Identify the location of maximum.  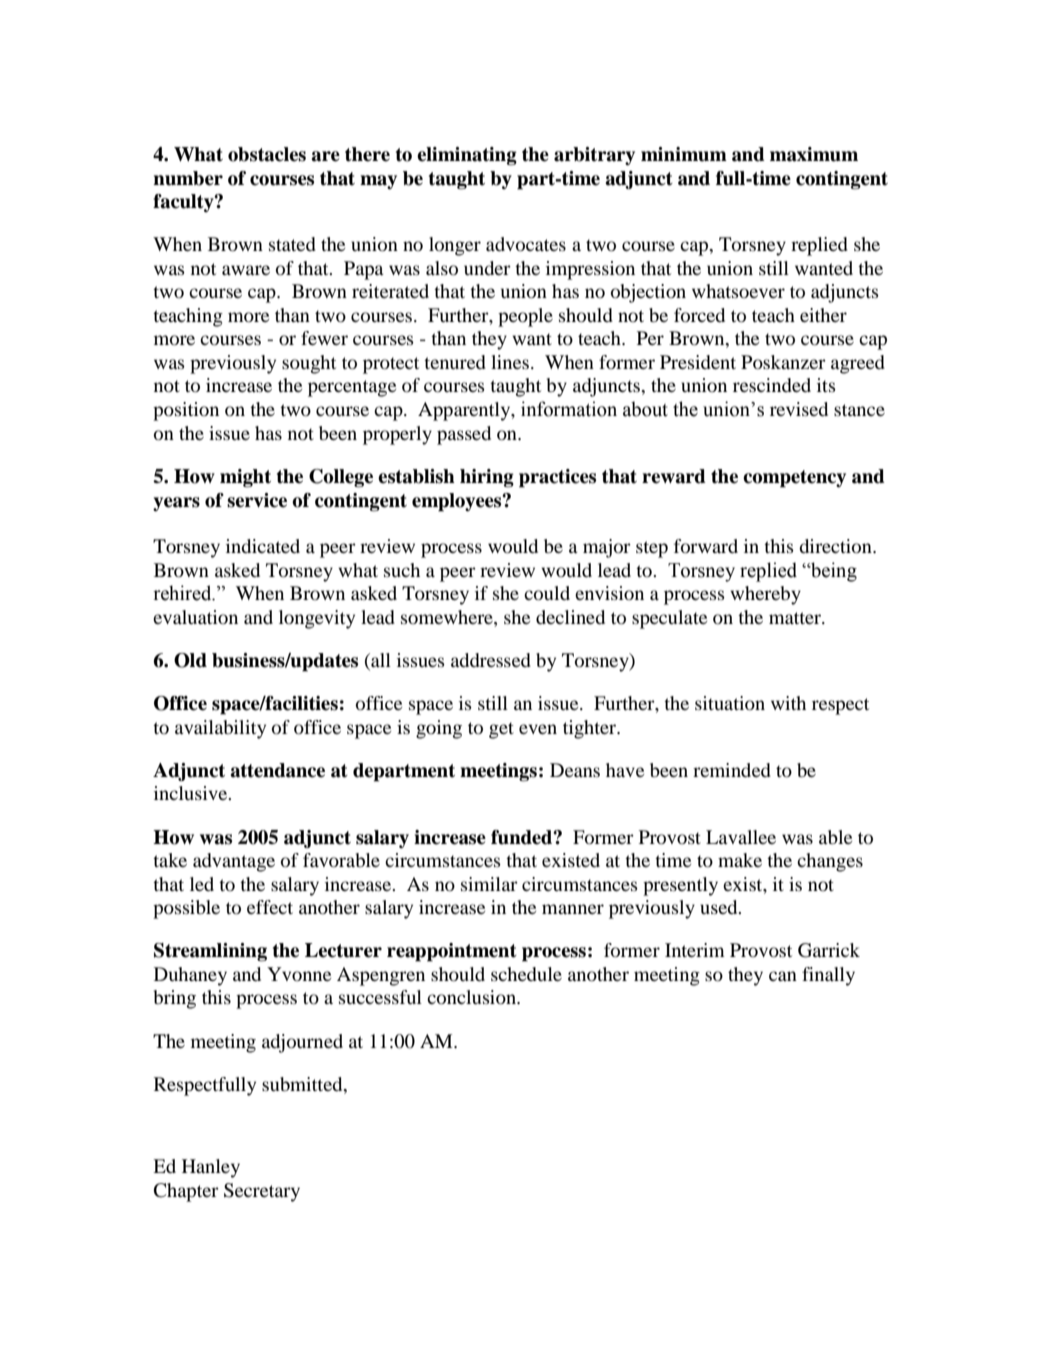
(814, 154).
